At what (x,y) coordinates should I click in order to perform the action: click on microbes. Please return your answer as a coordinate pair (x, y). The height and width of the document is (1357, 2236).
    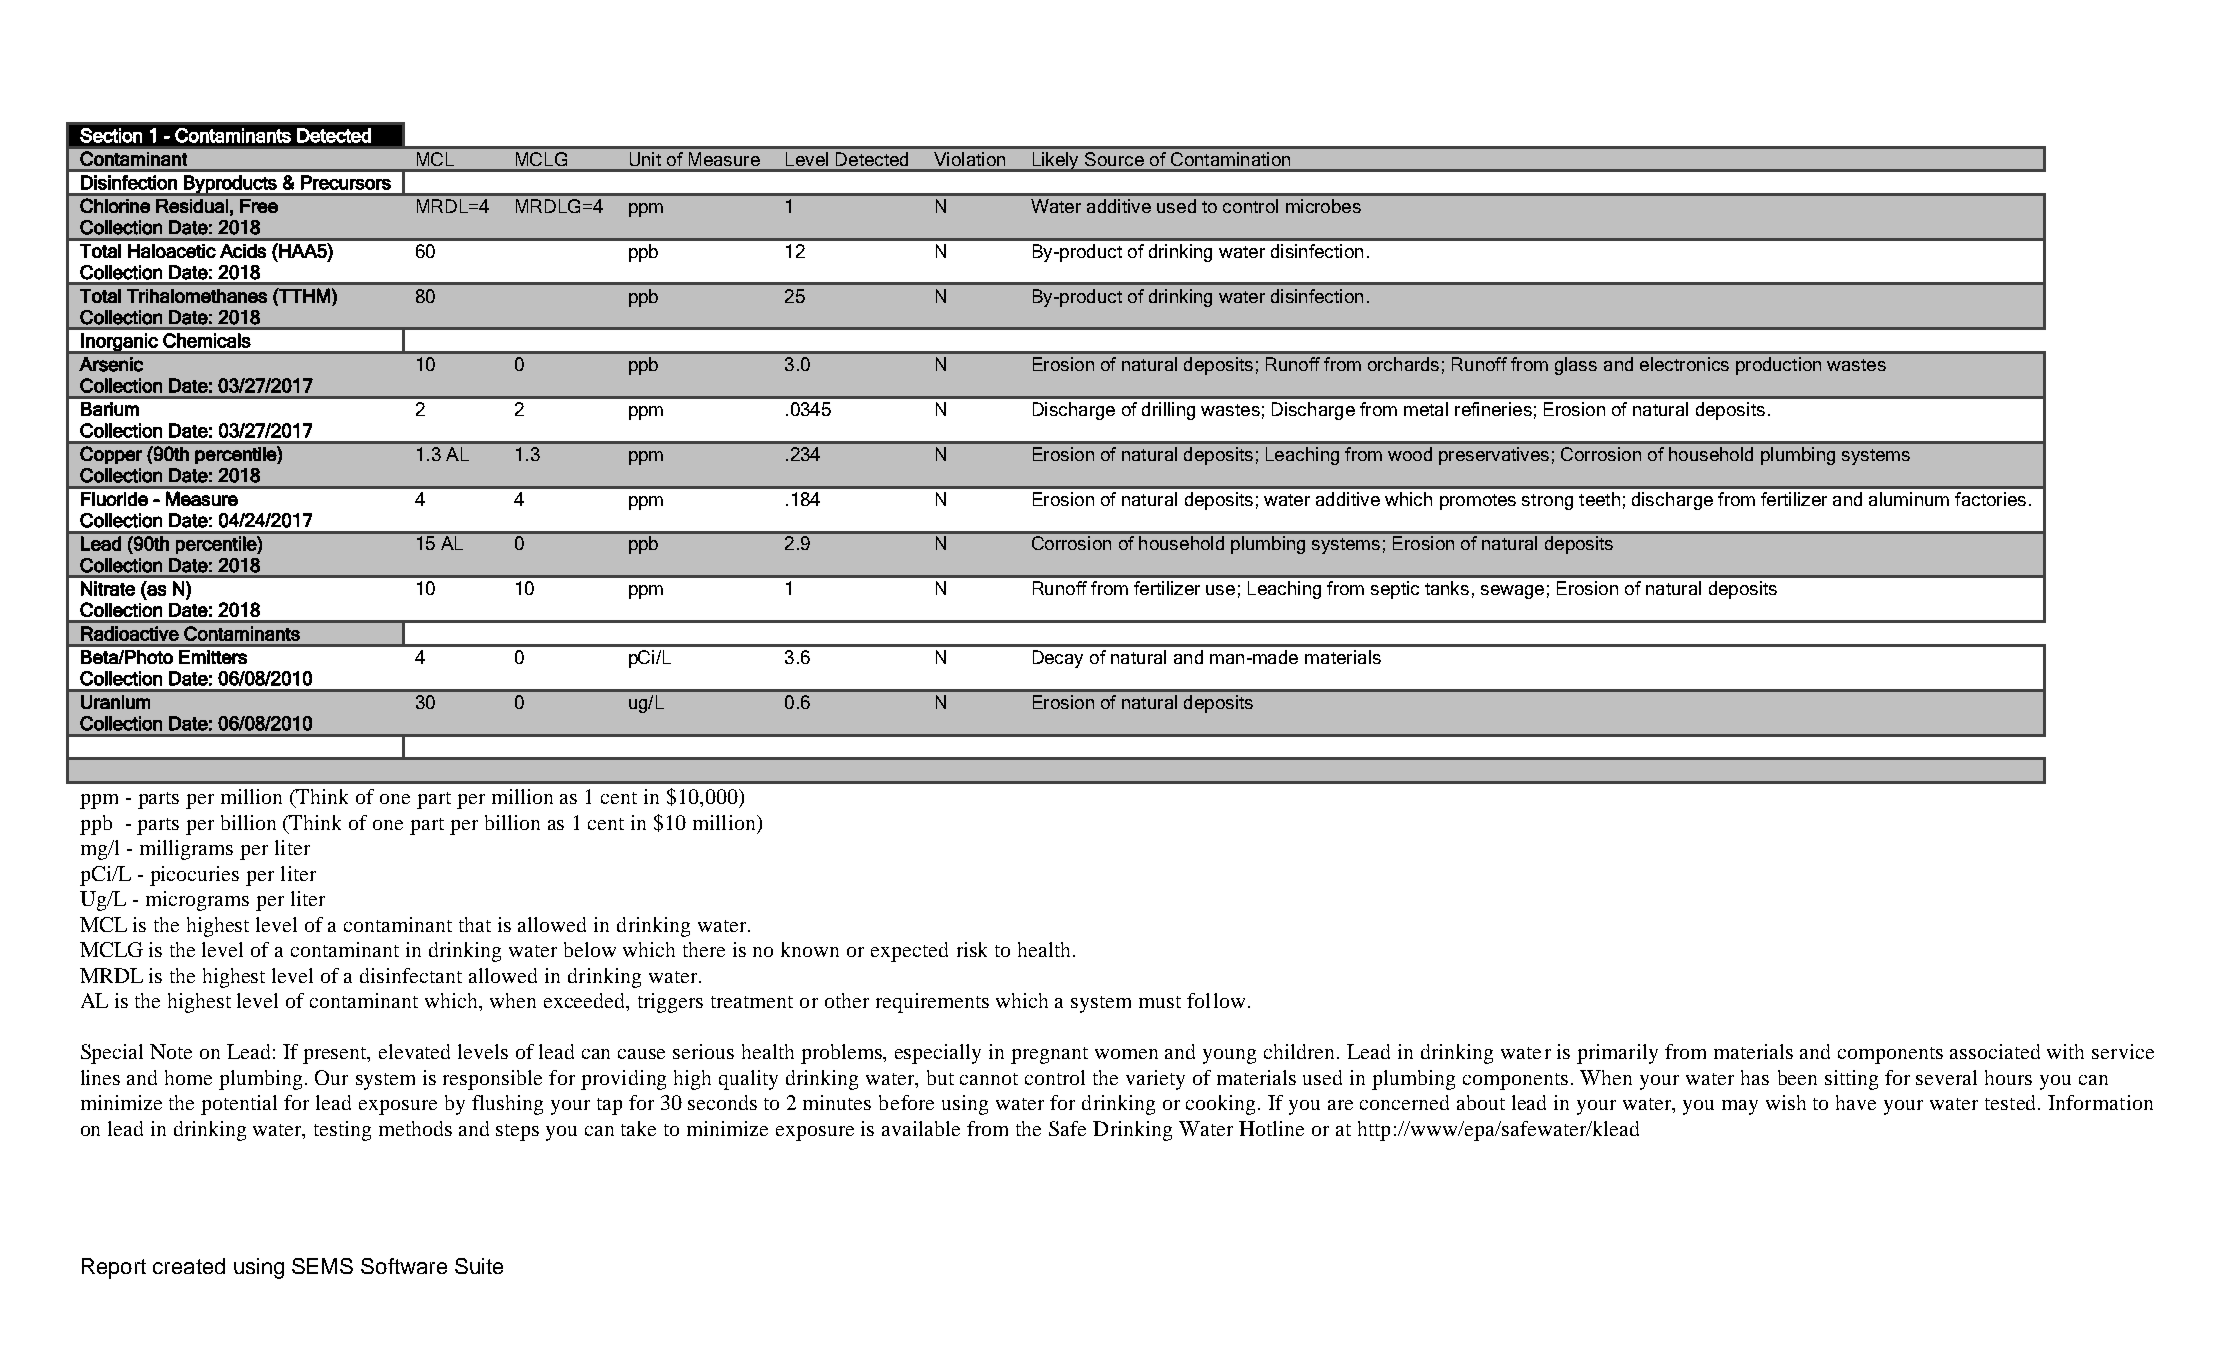
    Looking at the image, I should click on (1323, 206).
